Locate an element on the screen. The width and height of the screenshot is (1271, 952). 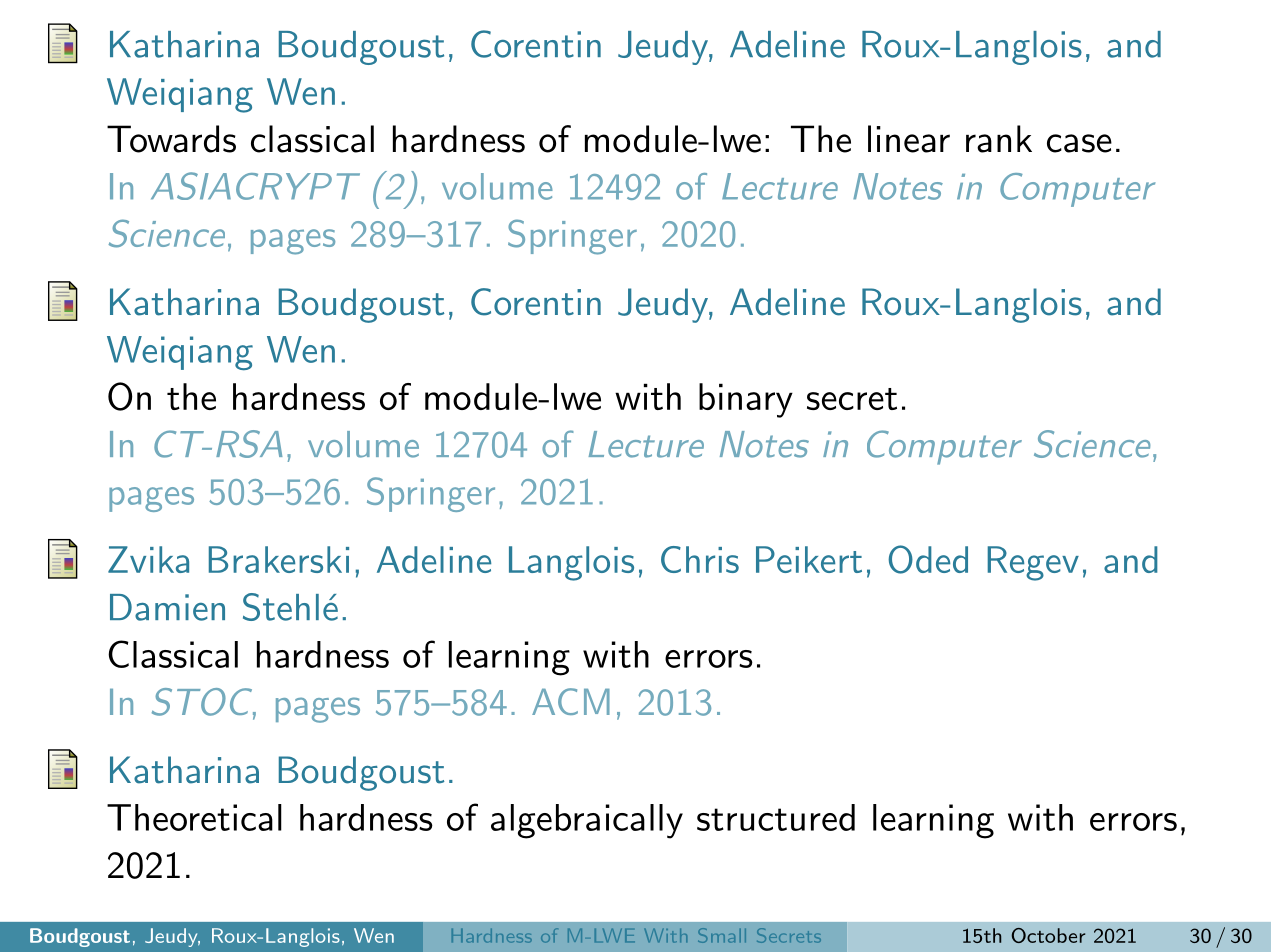
binary is located at coordinates (746, 400).
